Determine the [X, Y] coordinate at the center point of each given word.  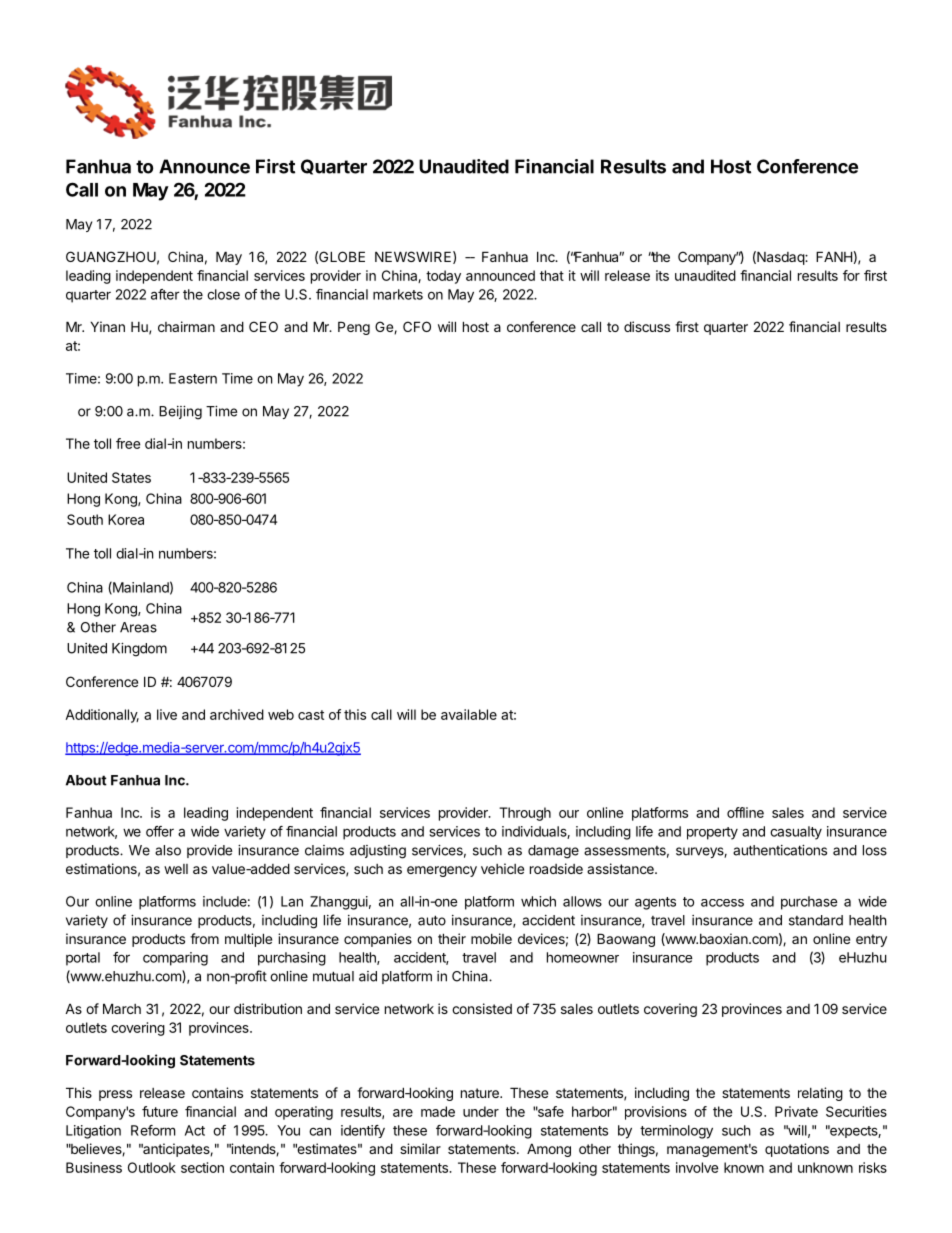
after [165, 294]
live [167, 714]
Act [195, 1130]
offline [745, 812]
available [469, 714]
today [443, 277]
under [481, 1111]
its [662, 275]
